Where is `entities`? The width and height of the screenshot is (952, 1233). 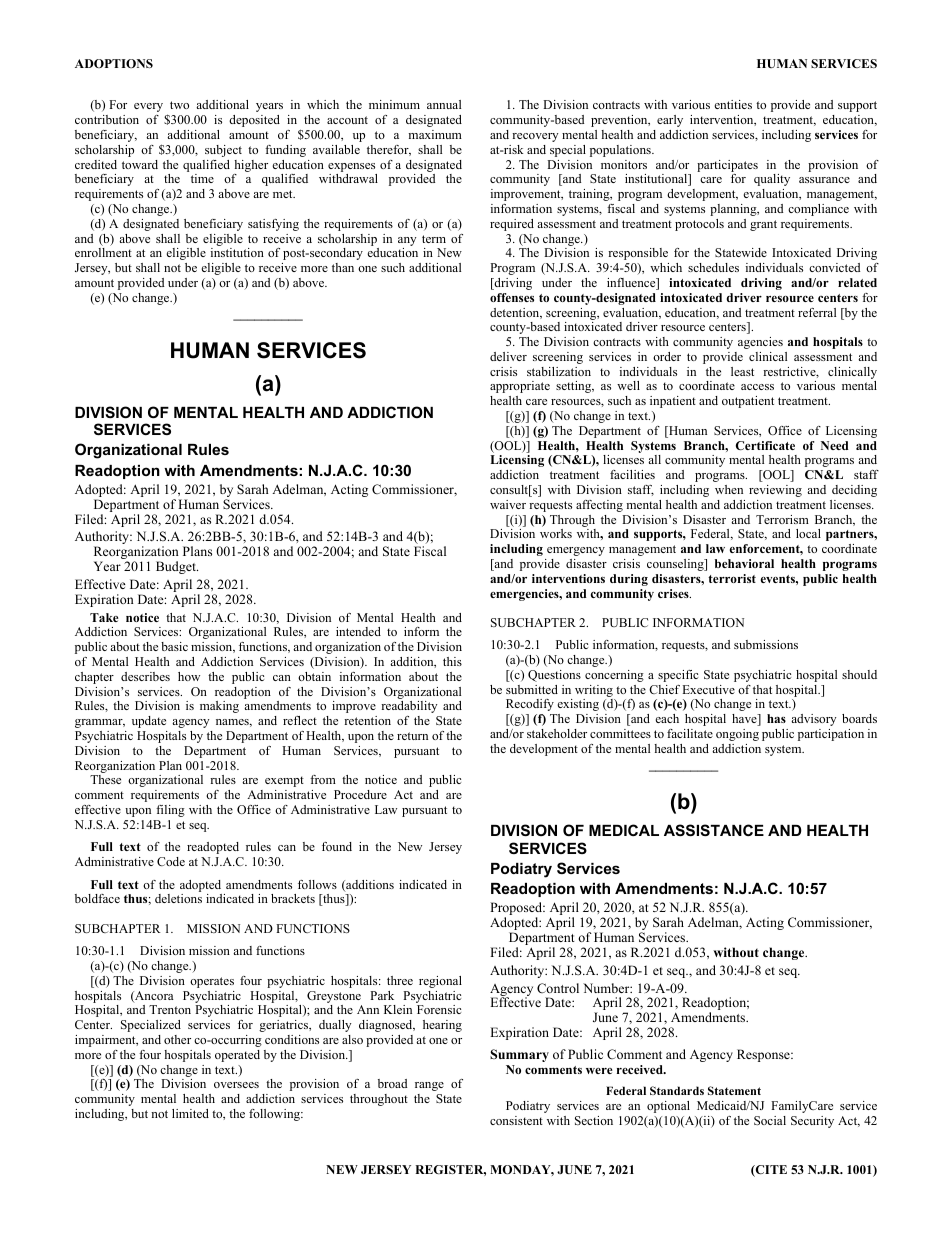
entities is located at coordinates (733, 104).
